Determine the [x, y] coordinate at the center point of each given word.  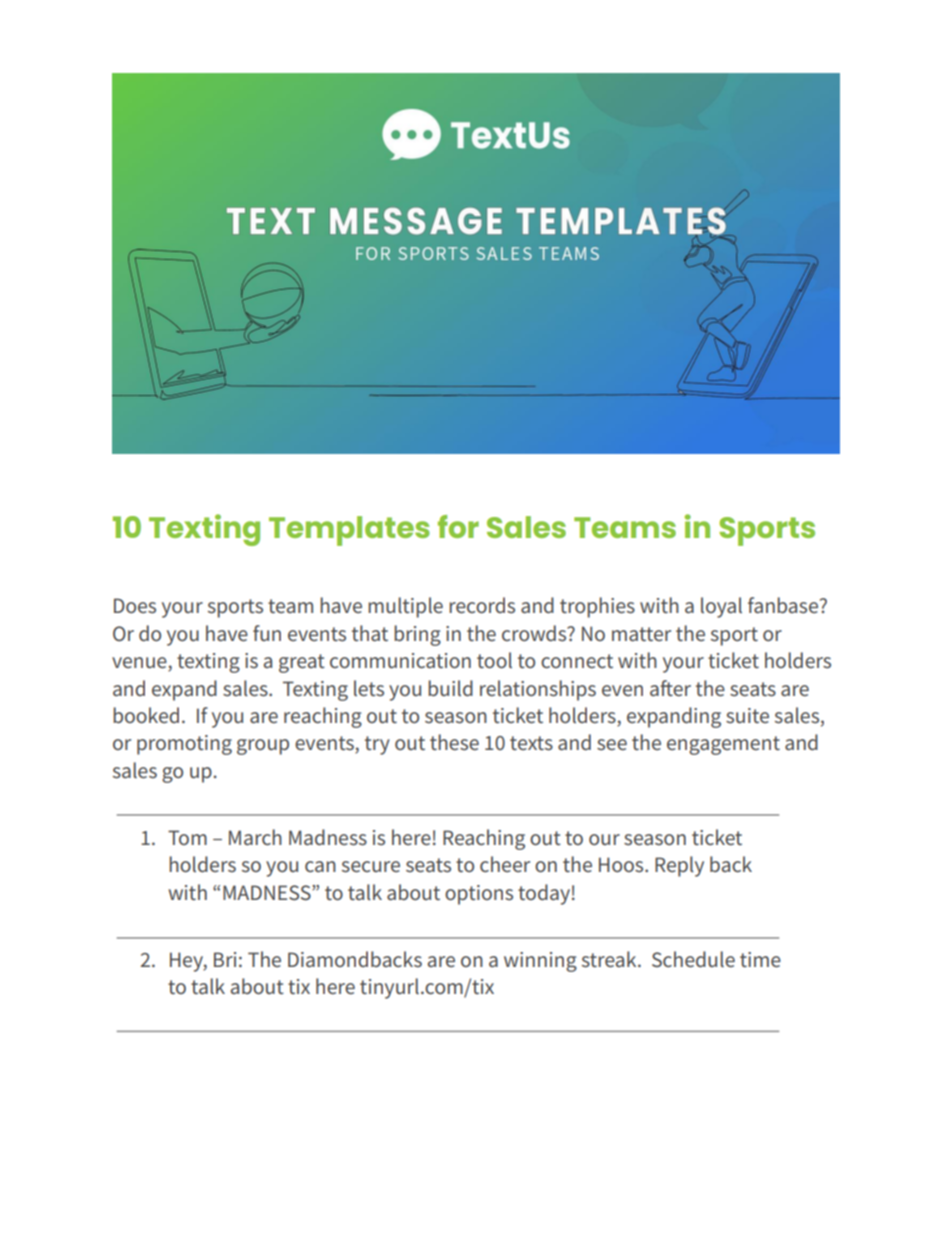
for [458, 526]
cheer [505, 864]
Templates [349, 531]
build [450, 688]
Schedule [693, 959]
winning [540, 962]
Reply [679, 866]
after [670, 688]
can [320, 866]
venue [140, 664]
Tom [187, 837]
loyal [721, 607]
